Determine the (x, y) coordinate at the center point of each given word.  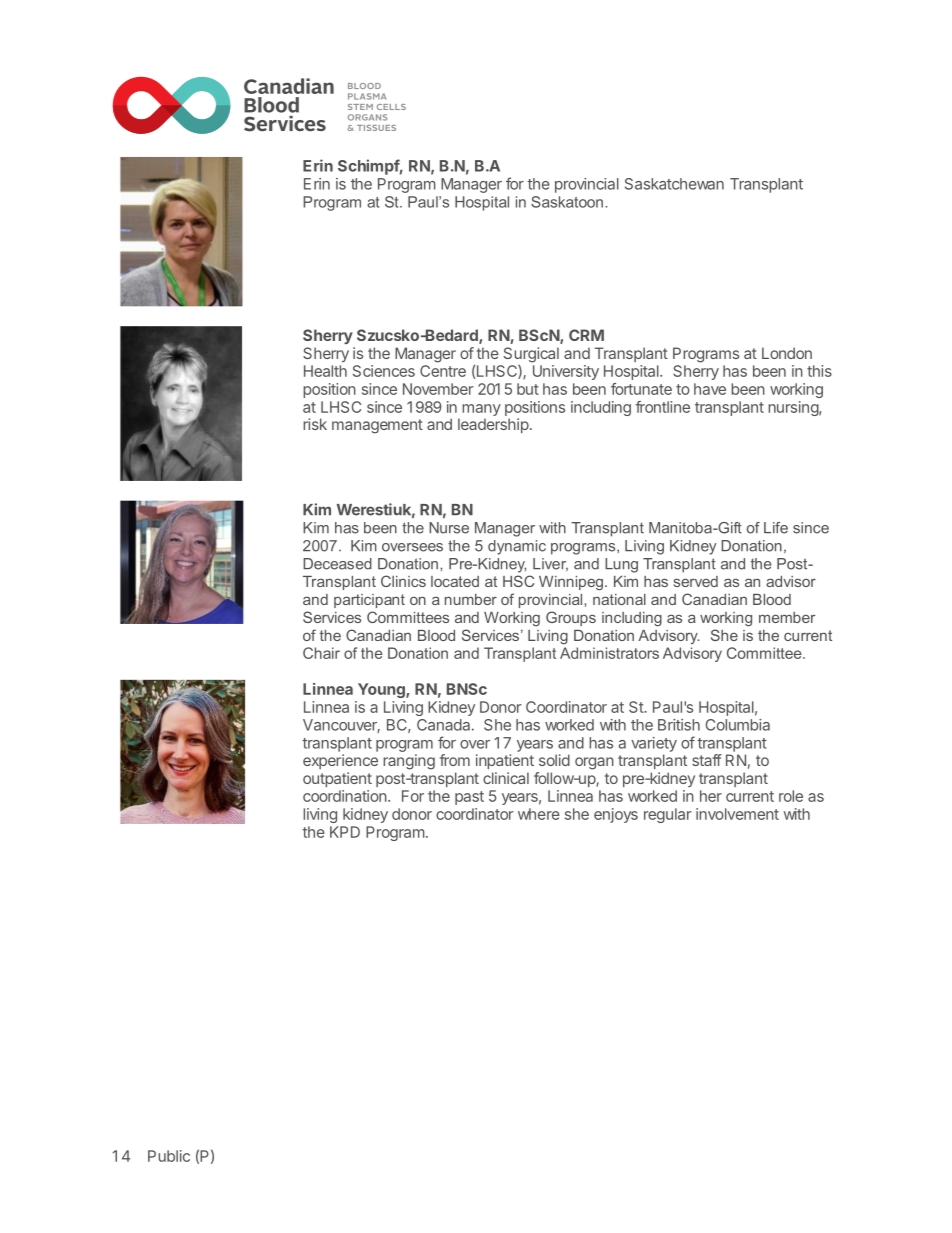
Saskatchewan (674, 184)
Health (325, 371)
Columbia (738, 725)
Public (169, 1156)
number (471, 599)
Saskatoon (567, 202)
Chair (321, 653)
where (539, 814)
